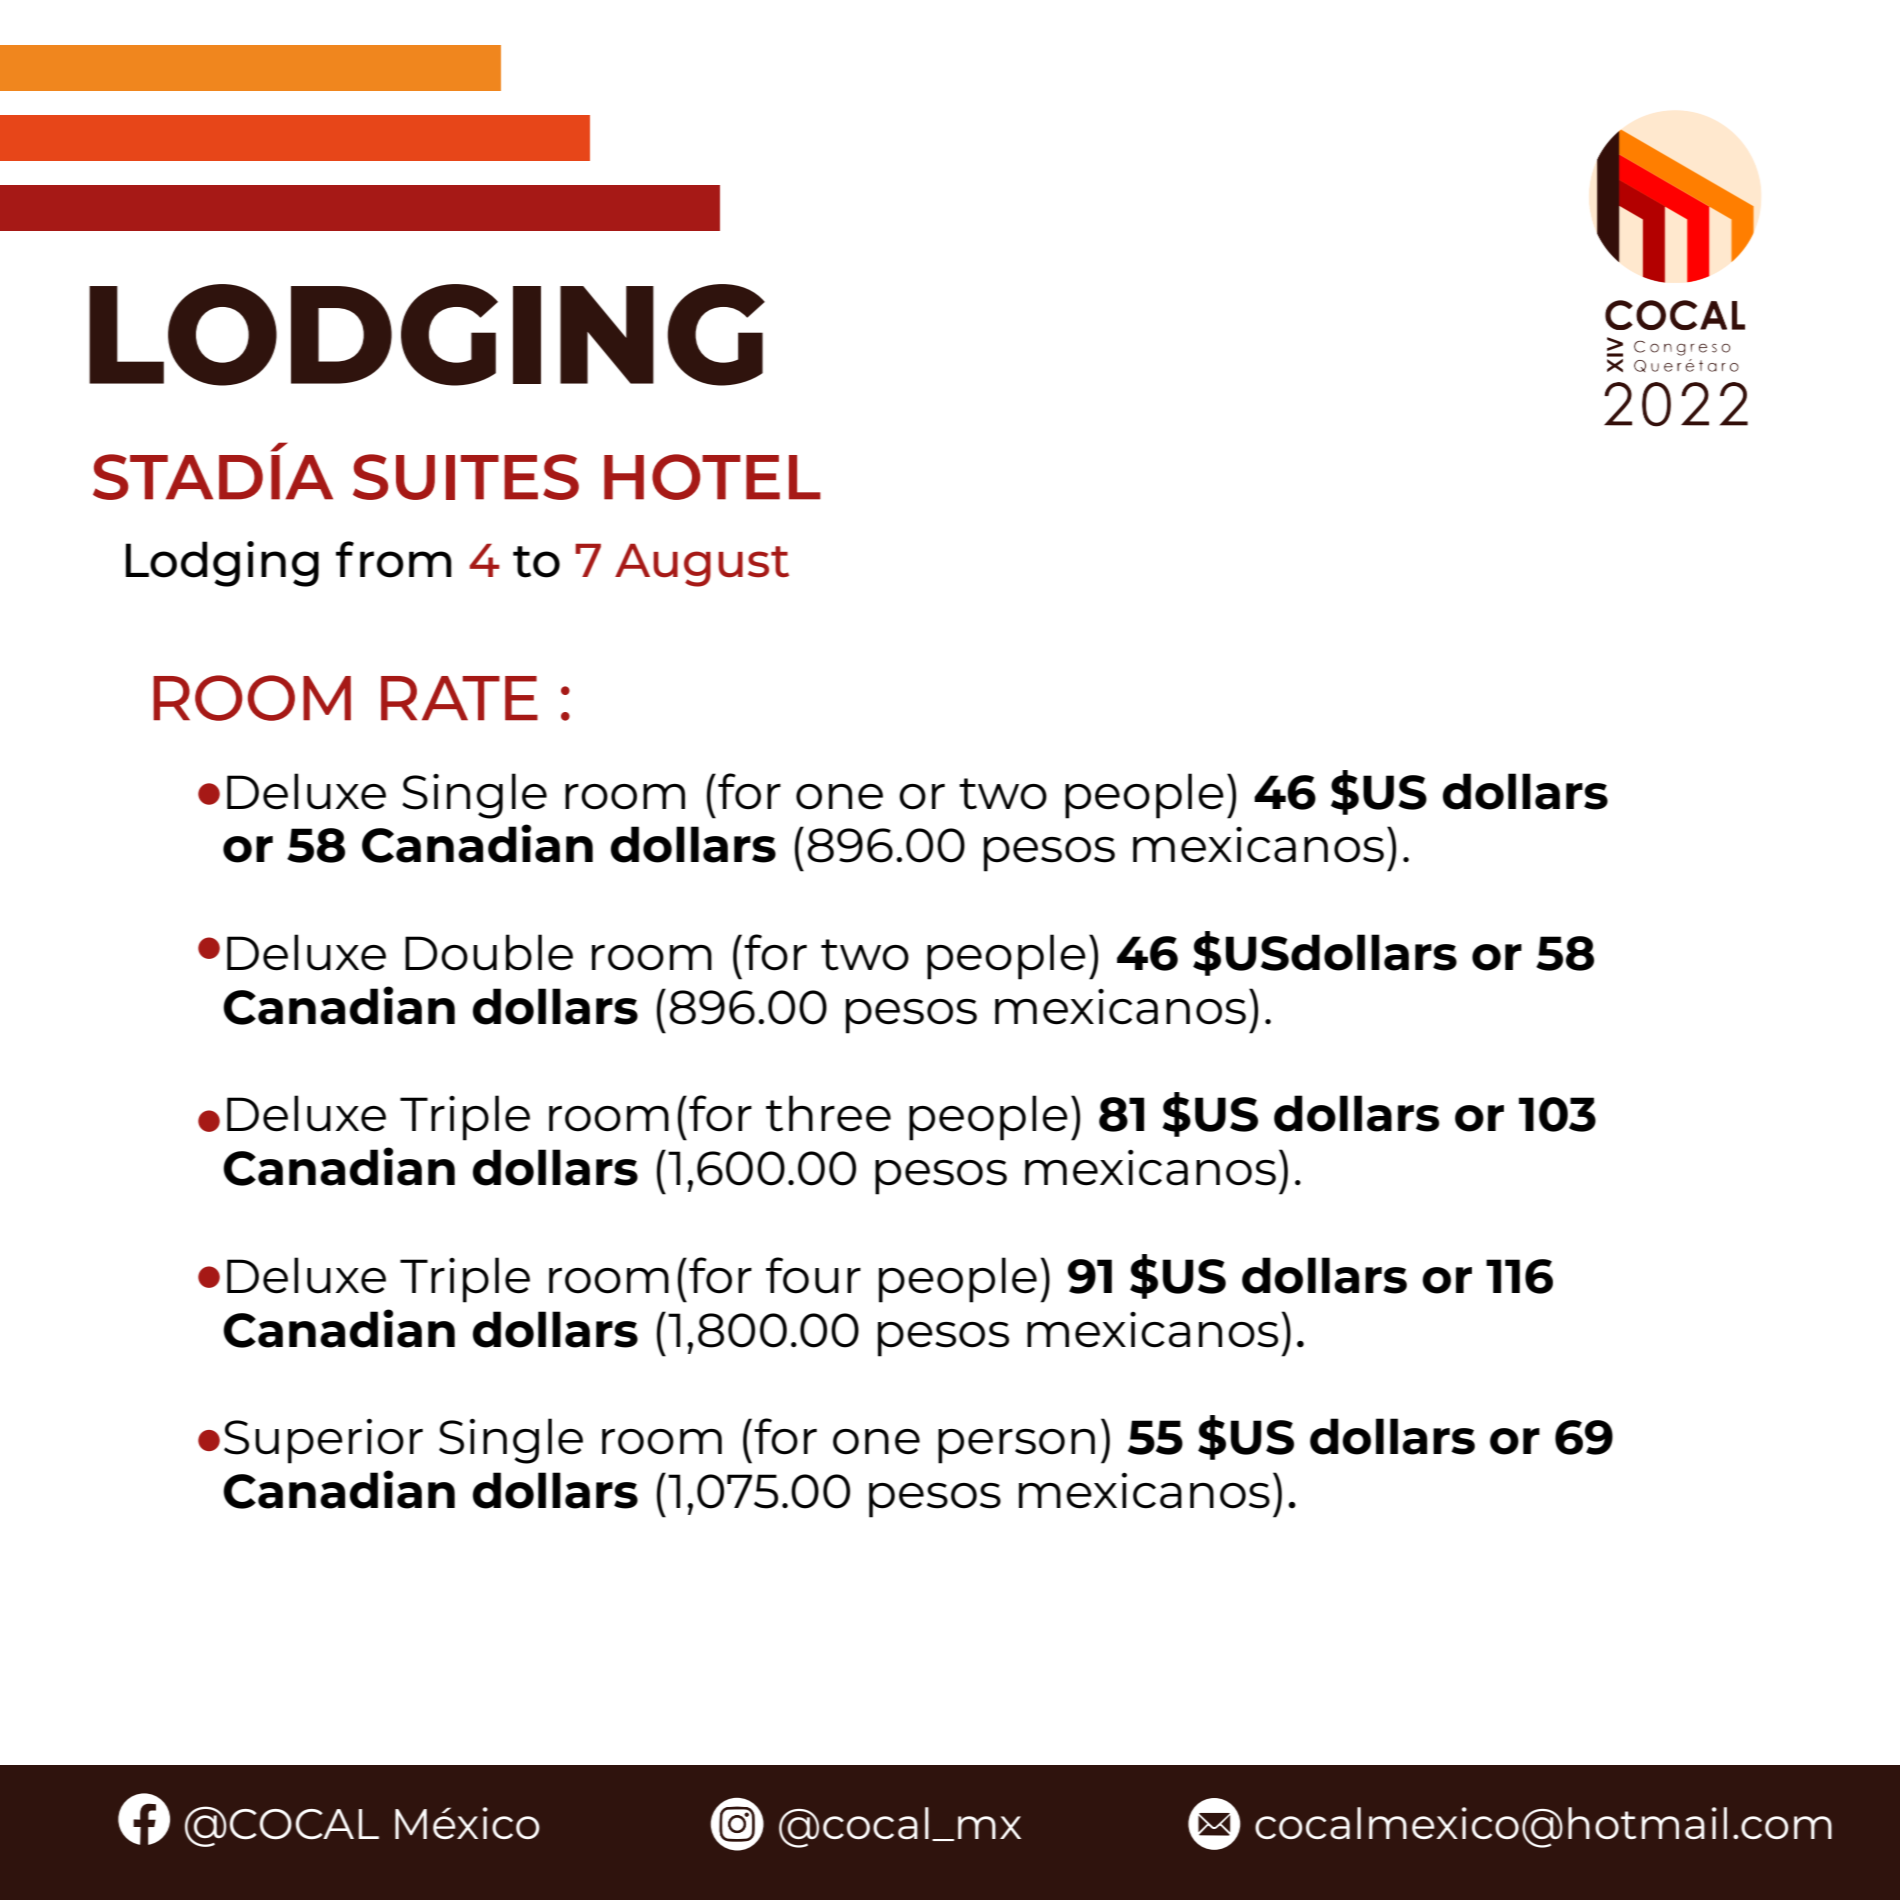 The width and height of the image is (1900, 1900). I want to click on August, so click(702, 565).
